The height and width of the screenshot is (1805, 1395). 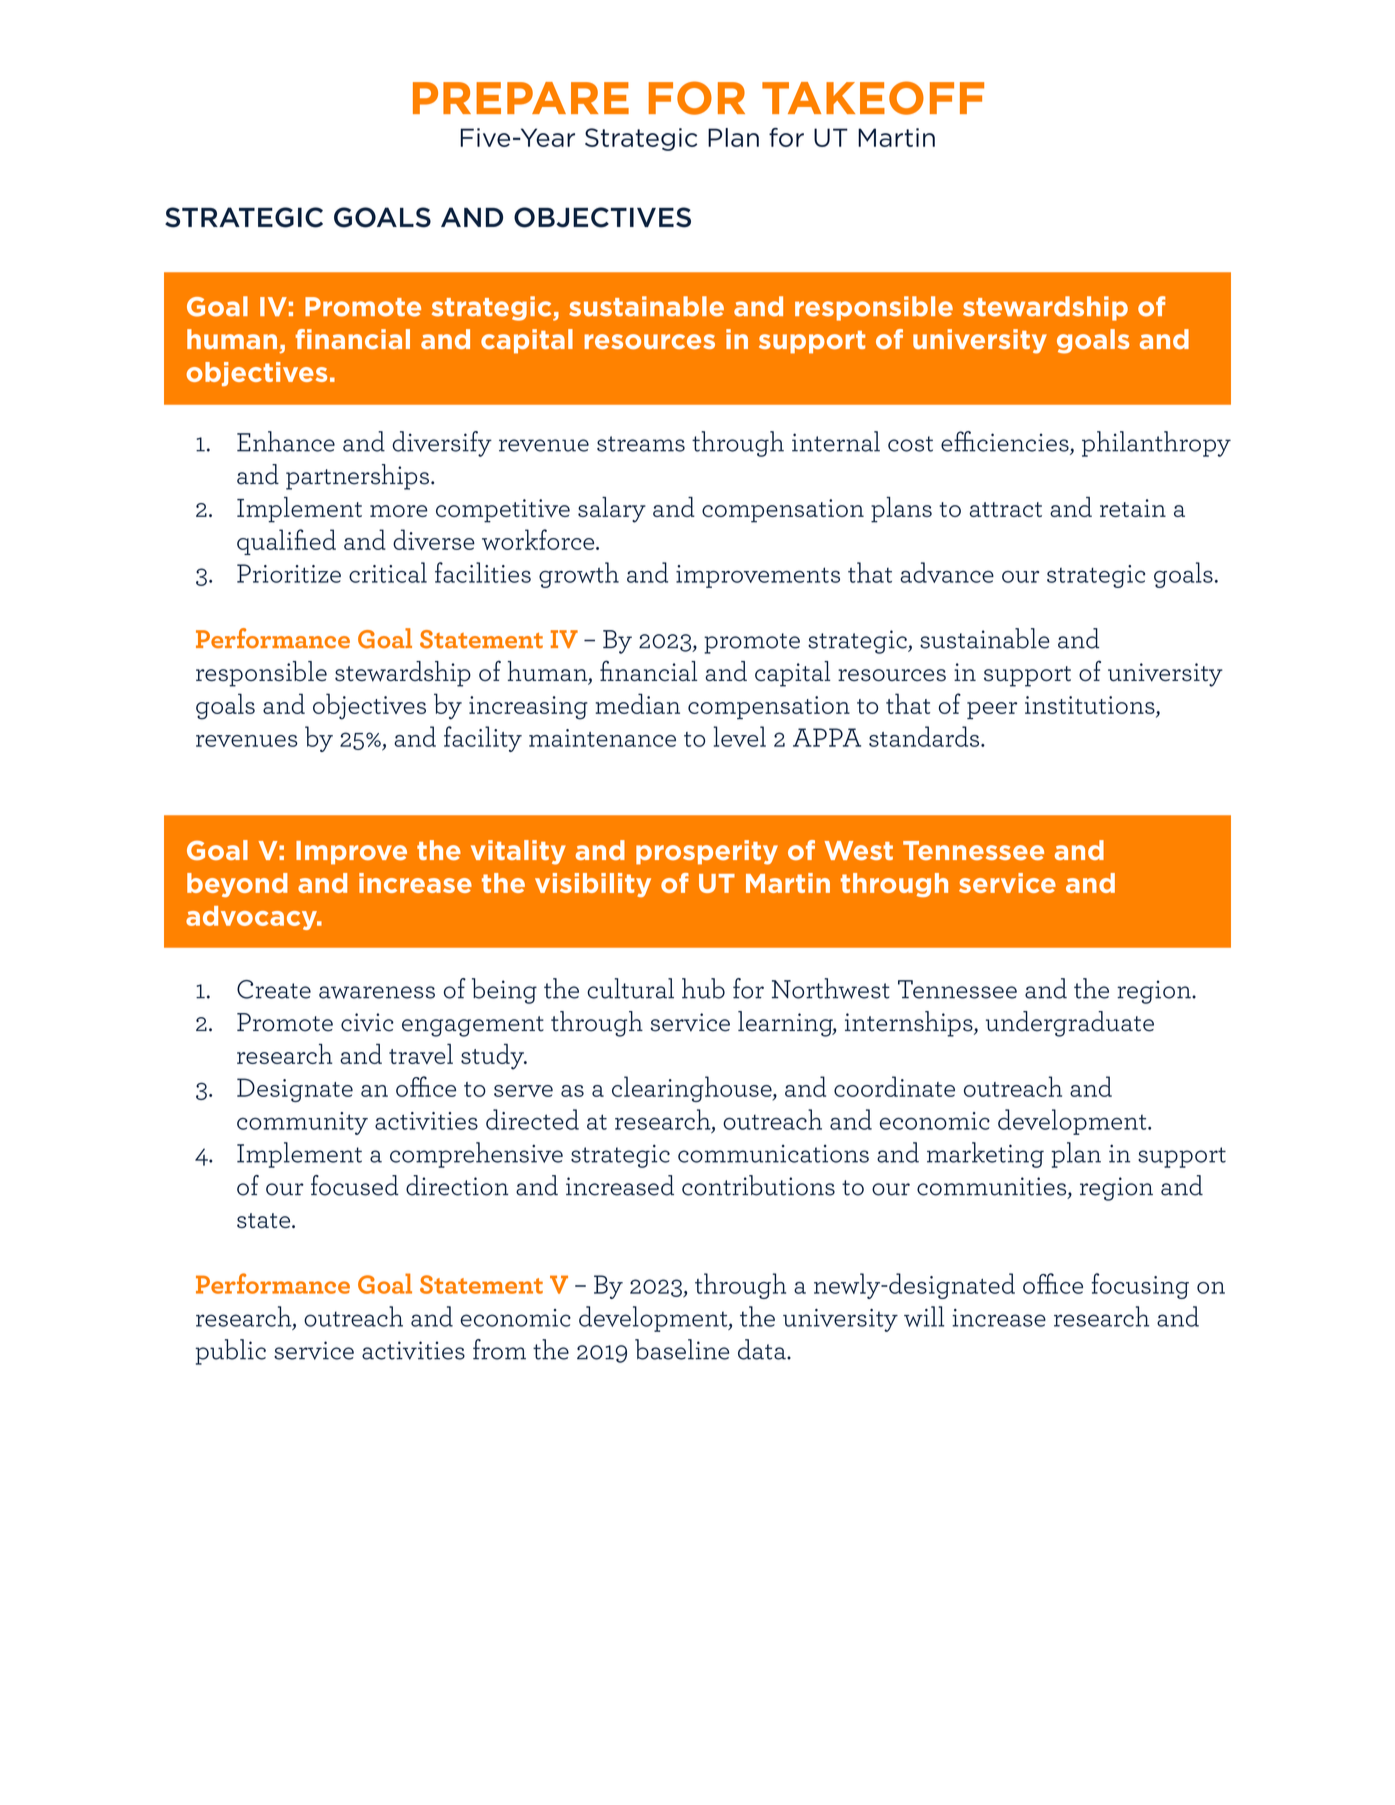 I want to click on focusing, so click(x=1140, y=1286).
